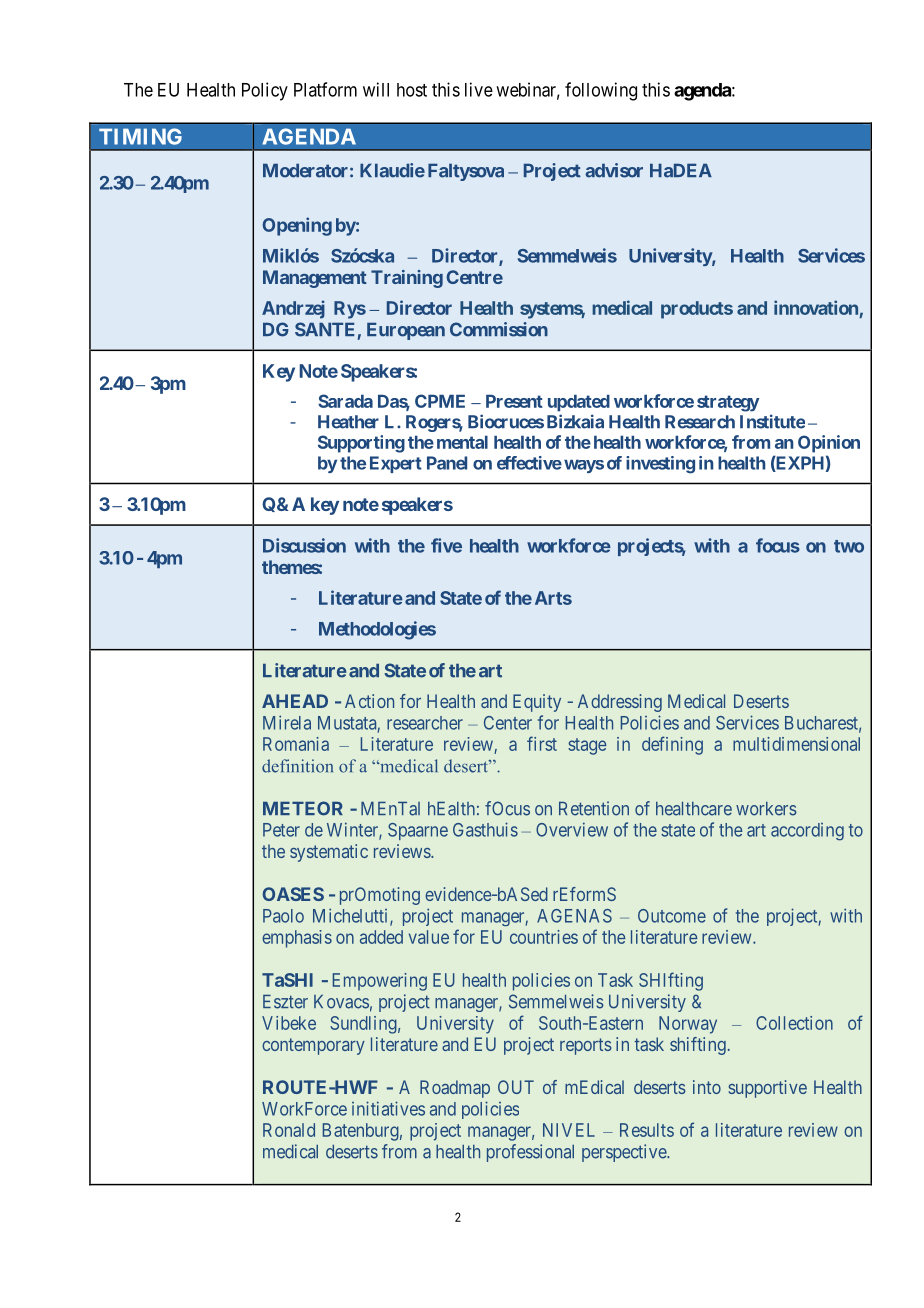 This screenshot has width=924, height=1308. What do you see at coordinates (614, 170) in the screenshot?
I see `advisor` at bounding box center [614, 170].
